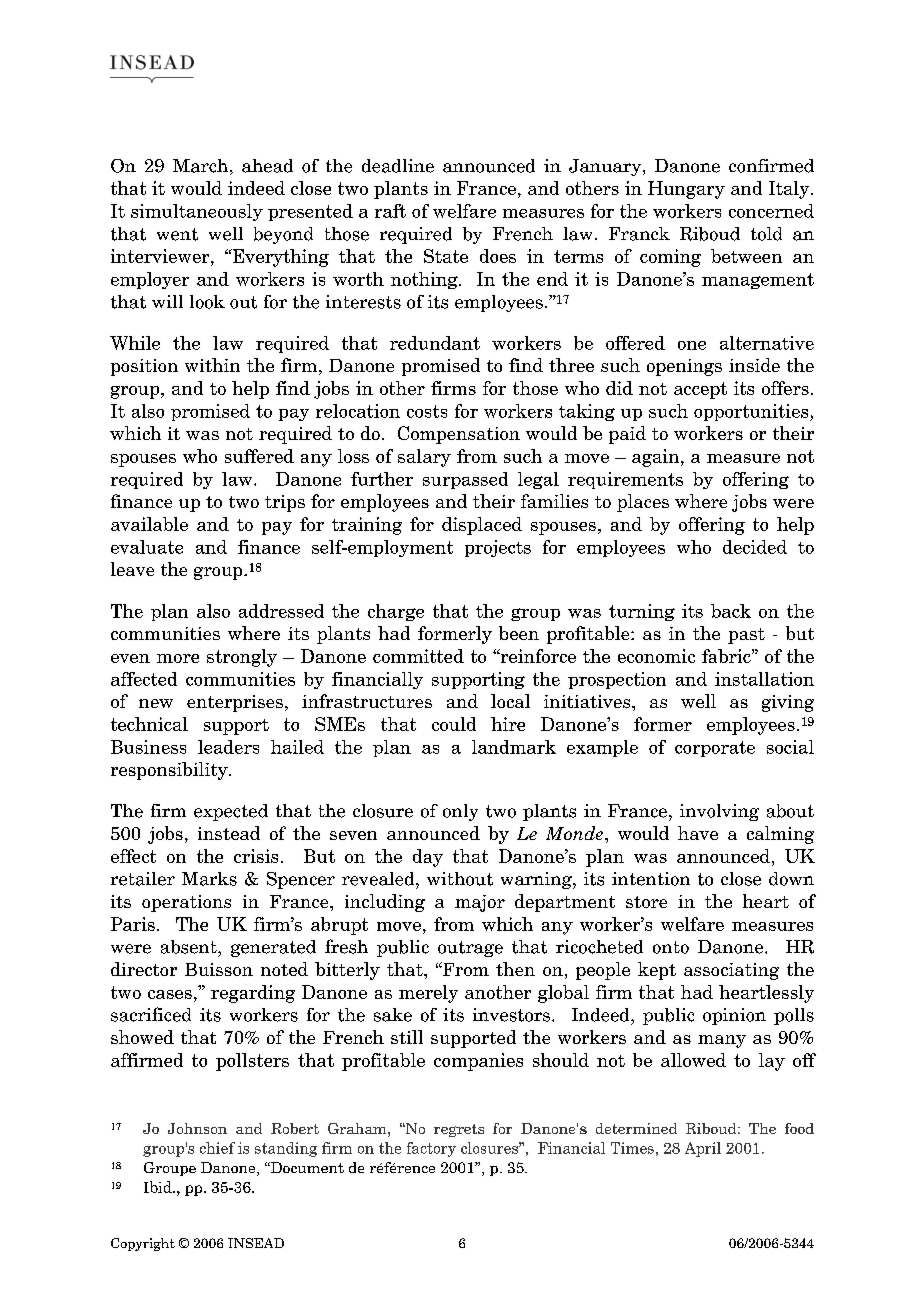 This document has height=1308, width=924. What do you see at coordinates (235, 703) in the document?
I see `enterprises` at bounding box center [235, 703].
